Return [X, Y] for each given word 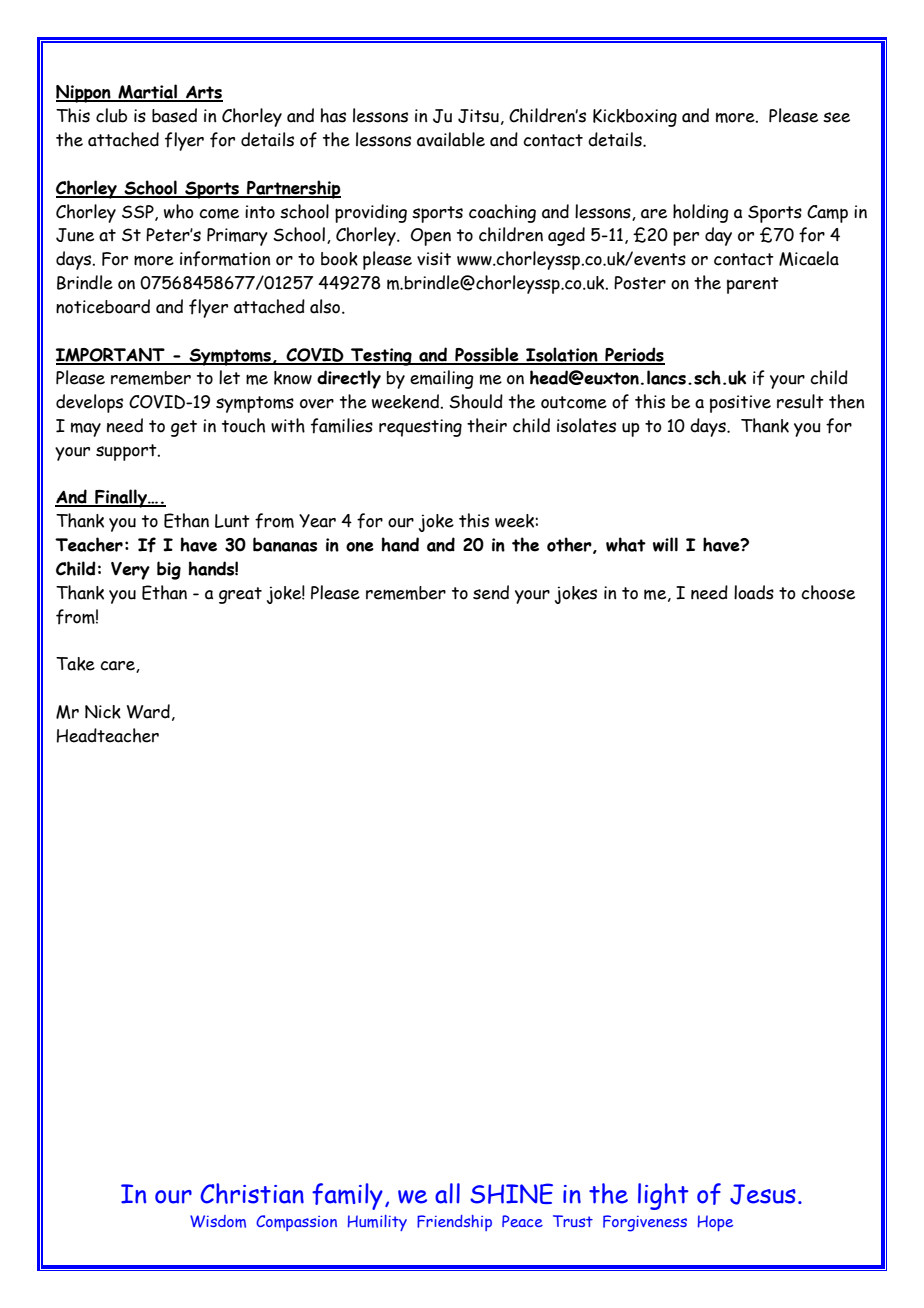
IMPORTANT [111, 356]
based [174, 115]
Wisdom [218, 1221]
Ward [148, 711]
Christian [252, 1193]
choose [828, 592]
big [169, 570]
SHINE [511, 1193]
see [836, 117]
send [491, 592]
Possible [487, 355]
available [451, 139]
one [360, 547]
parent [753, 285]
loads [754, 592]
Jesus [763, 1194]
